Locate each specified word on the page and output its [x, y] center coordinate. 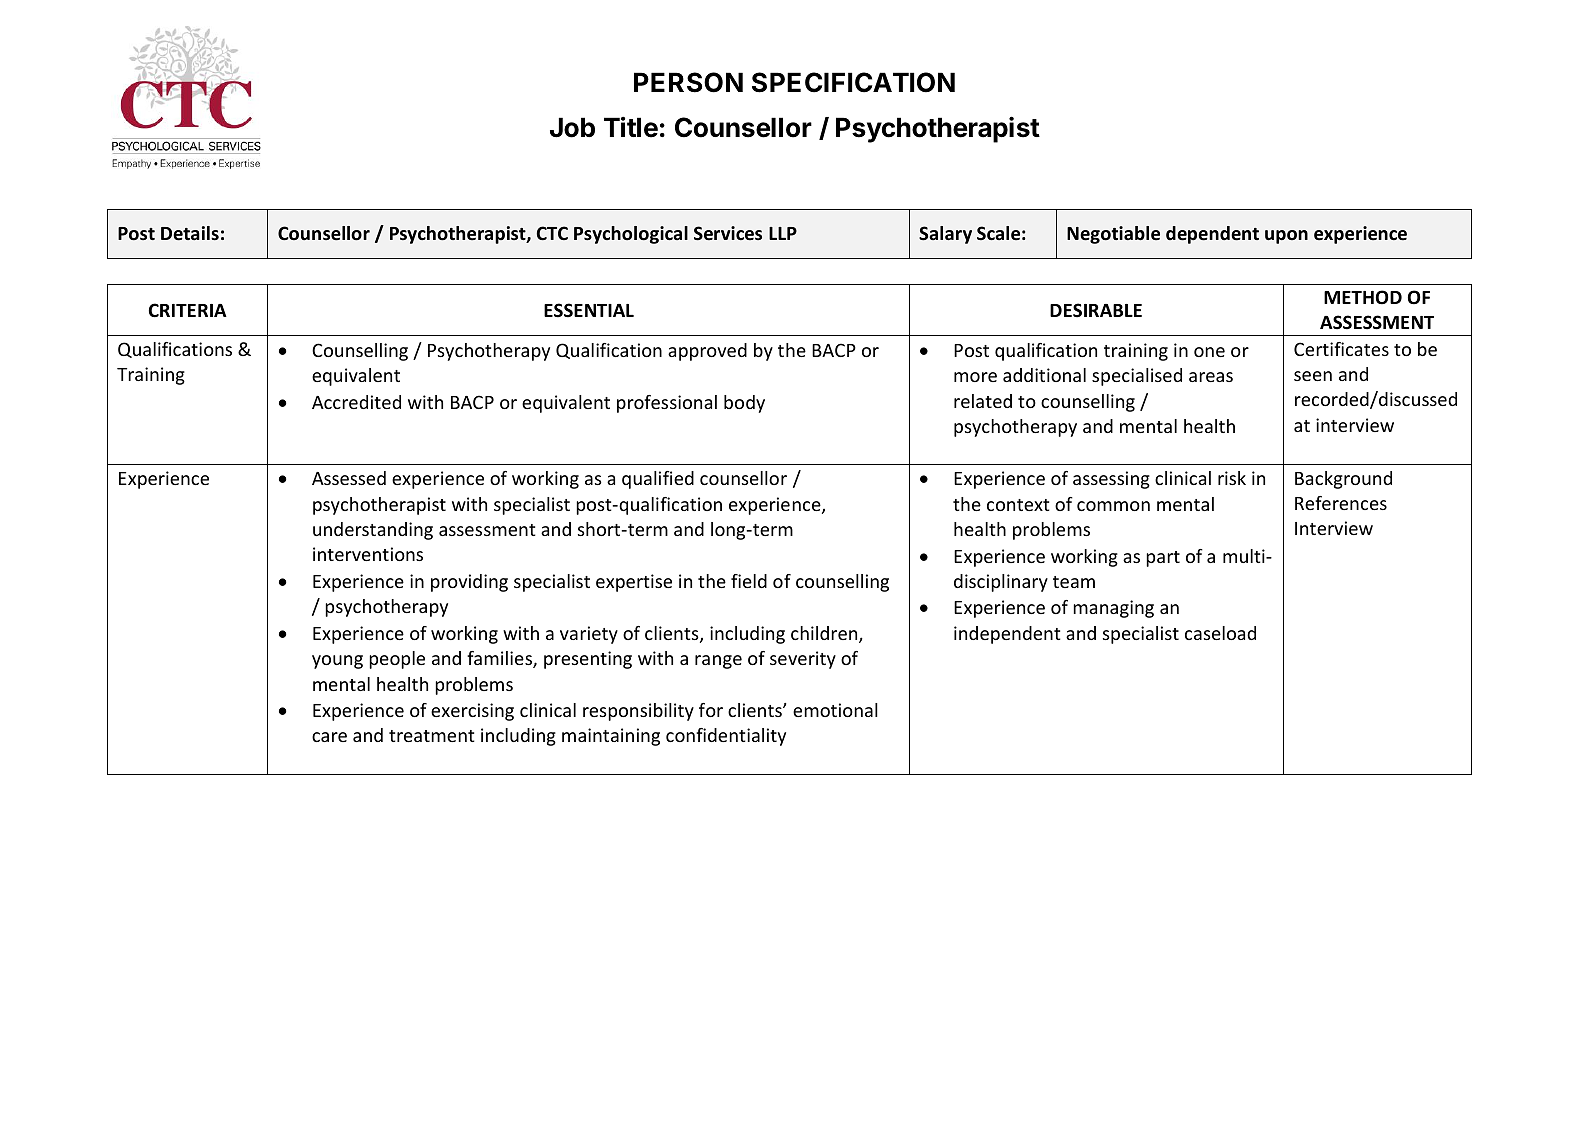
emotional [835, 710]
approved [707, 352]
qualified [658, 480]
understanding [373, 531]
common [1113, 506]
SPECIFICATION [853, 82]
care [329, 737]
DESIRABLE [1096, 310]
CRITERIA [188, 310]
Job [572, 127]
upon [1286, 237]
